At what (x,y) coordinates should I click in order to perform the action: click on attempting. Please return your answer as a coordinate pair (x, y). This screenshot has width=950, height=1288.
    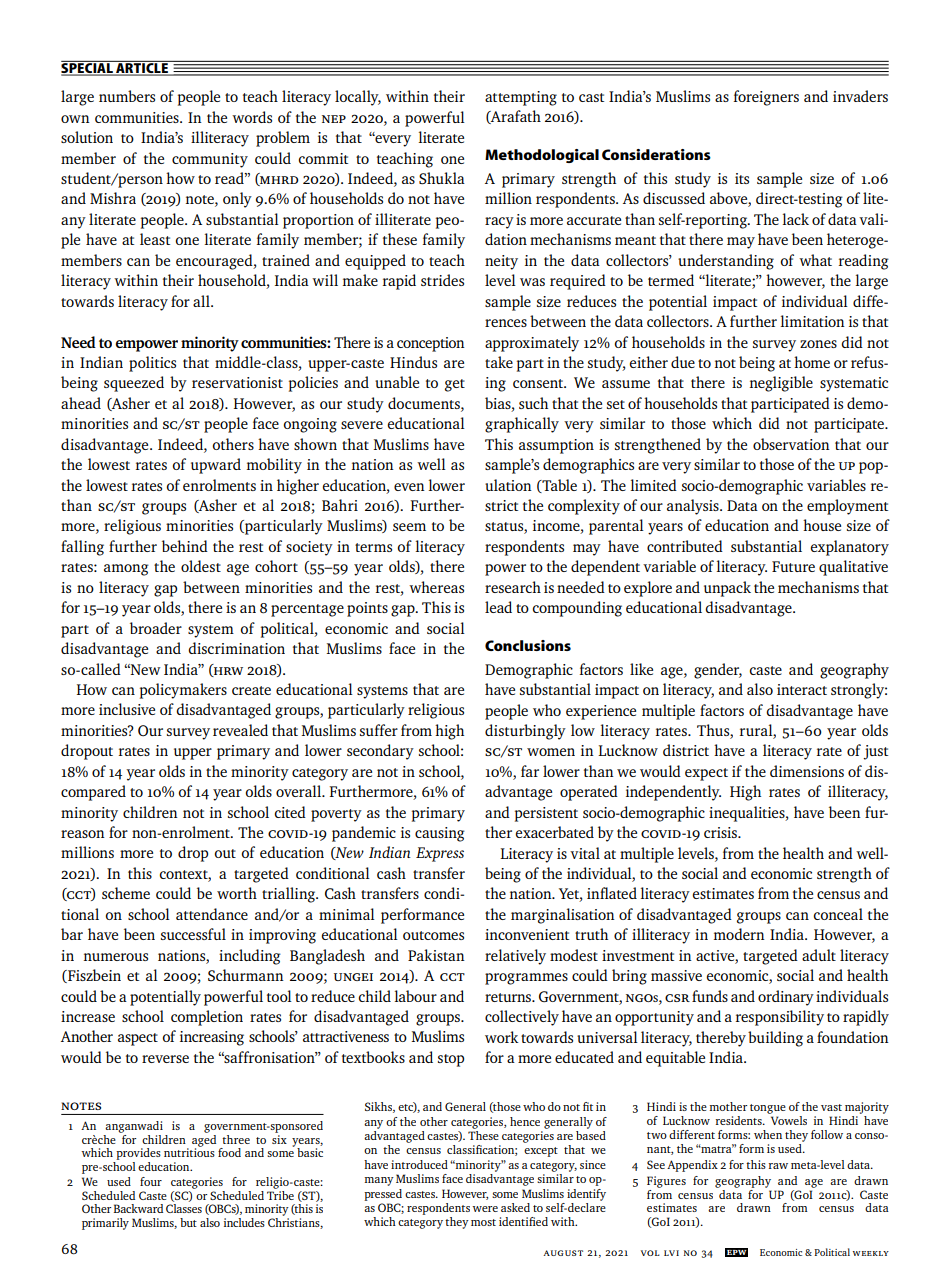
    Looking at the image, I should click on (521, 98).
